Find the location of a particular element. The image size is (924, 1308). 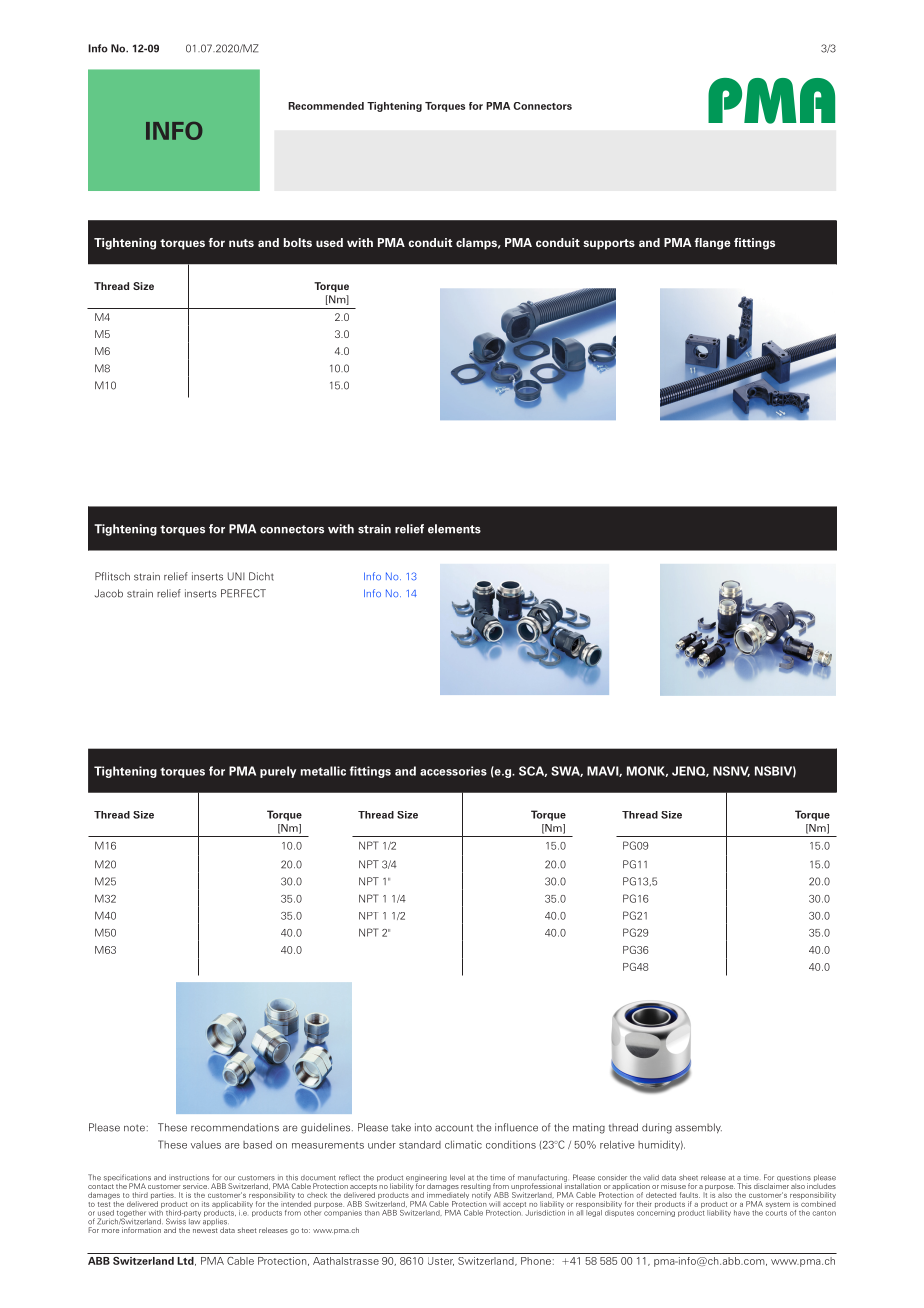

SCA is located at coordinates (533, 771).
